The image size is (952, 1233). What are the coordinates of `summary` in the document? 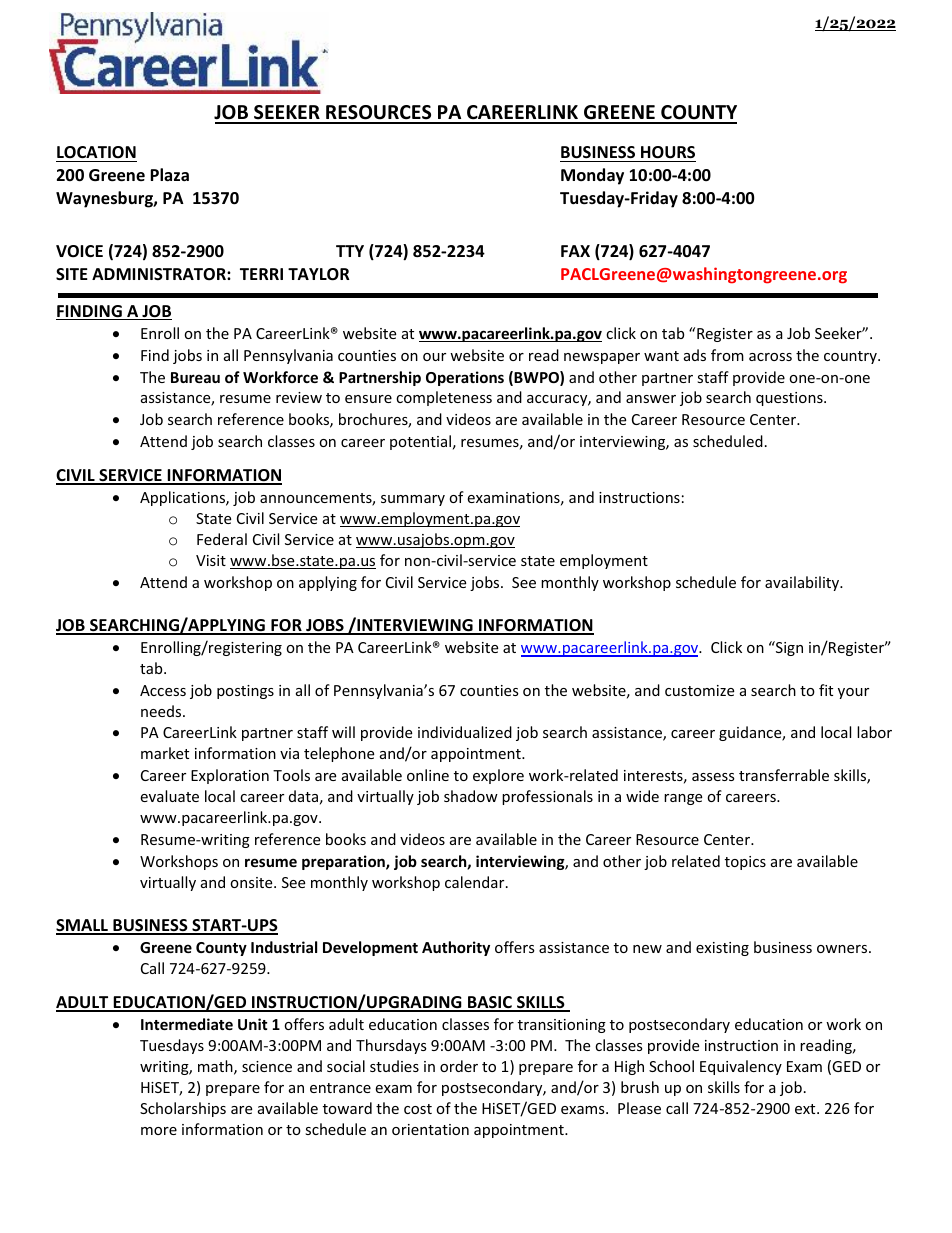 It's located at (413, 500).
